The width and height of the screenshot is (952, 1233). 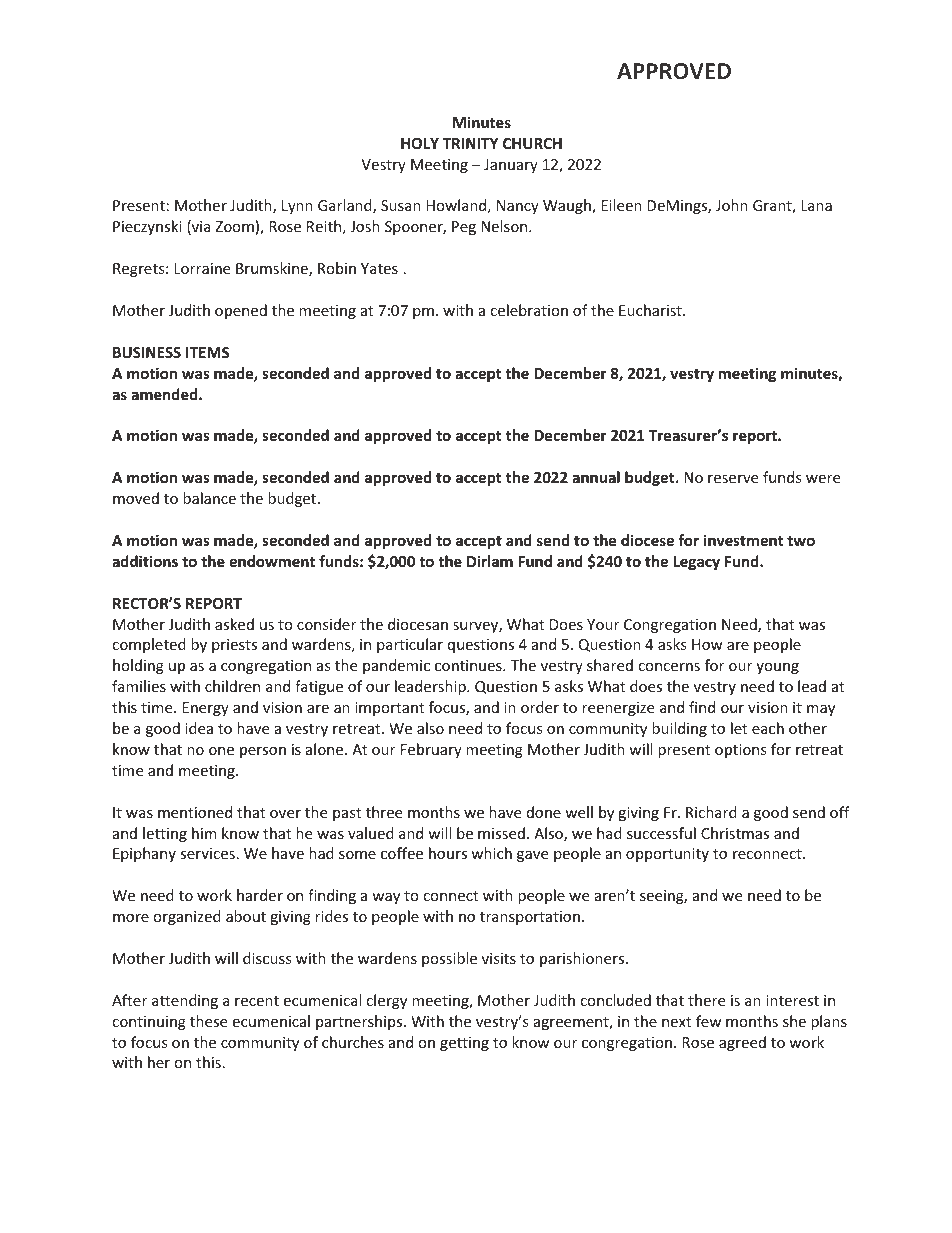 What do you see at coordinates (431, 750) in the screenshot?
I see `February` at bounding box center [431, 750].
